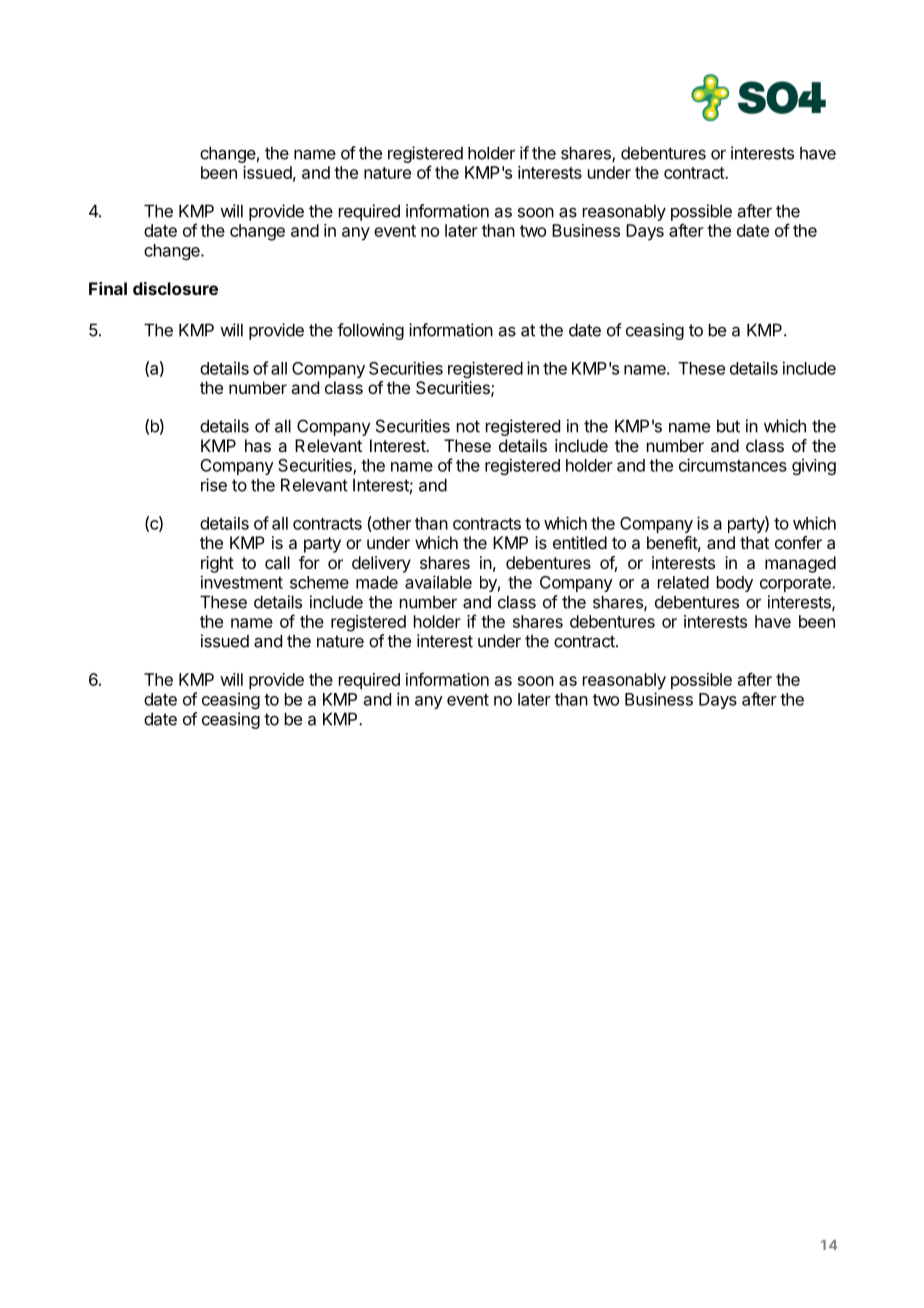 The height and width of the screenshot is (1308, 924). I want to click on available, so click(438, 582).
